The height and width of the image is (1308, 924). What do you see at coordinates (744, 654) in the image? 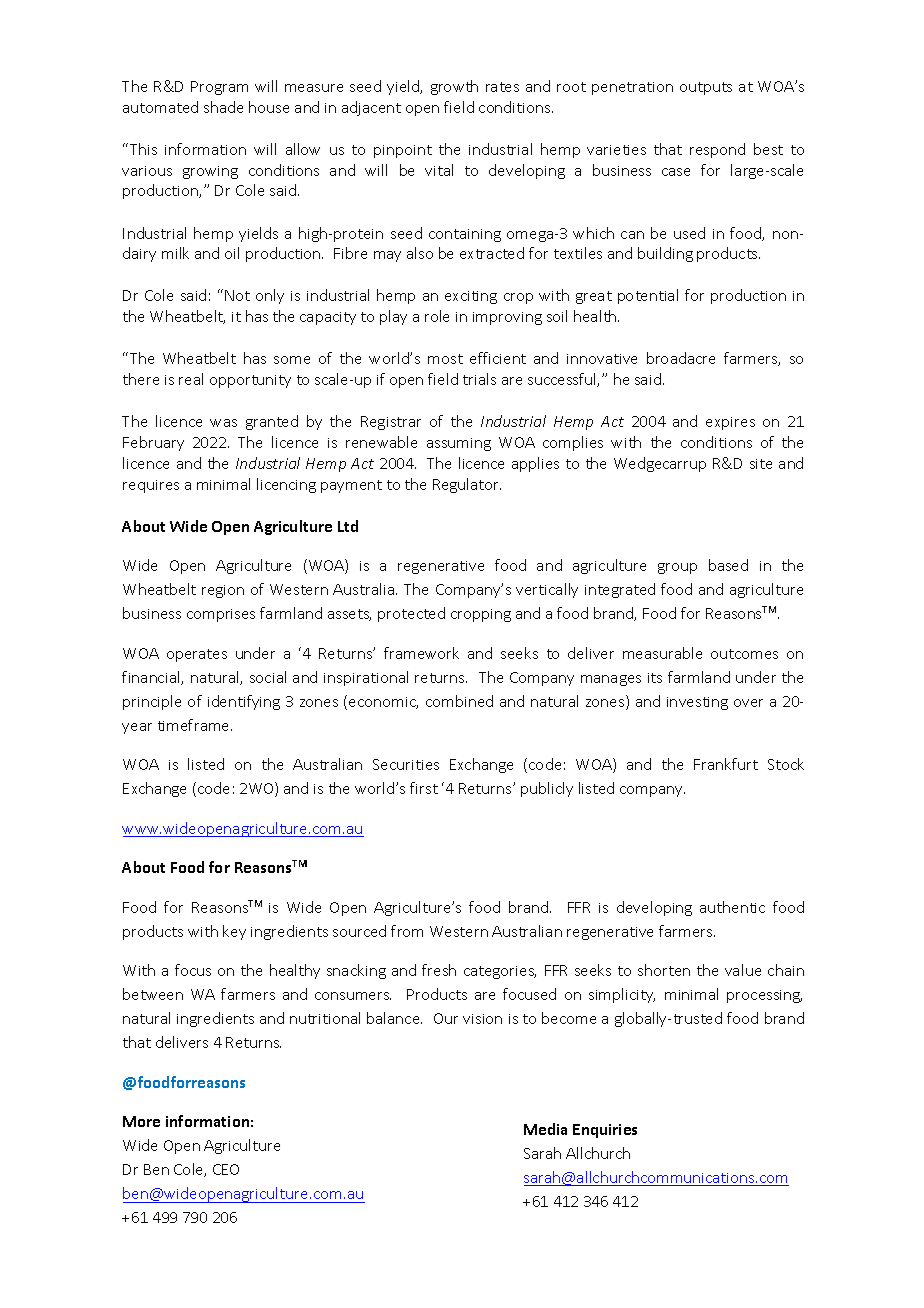
I see `outcomes` at bounding box center [744, 654].
